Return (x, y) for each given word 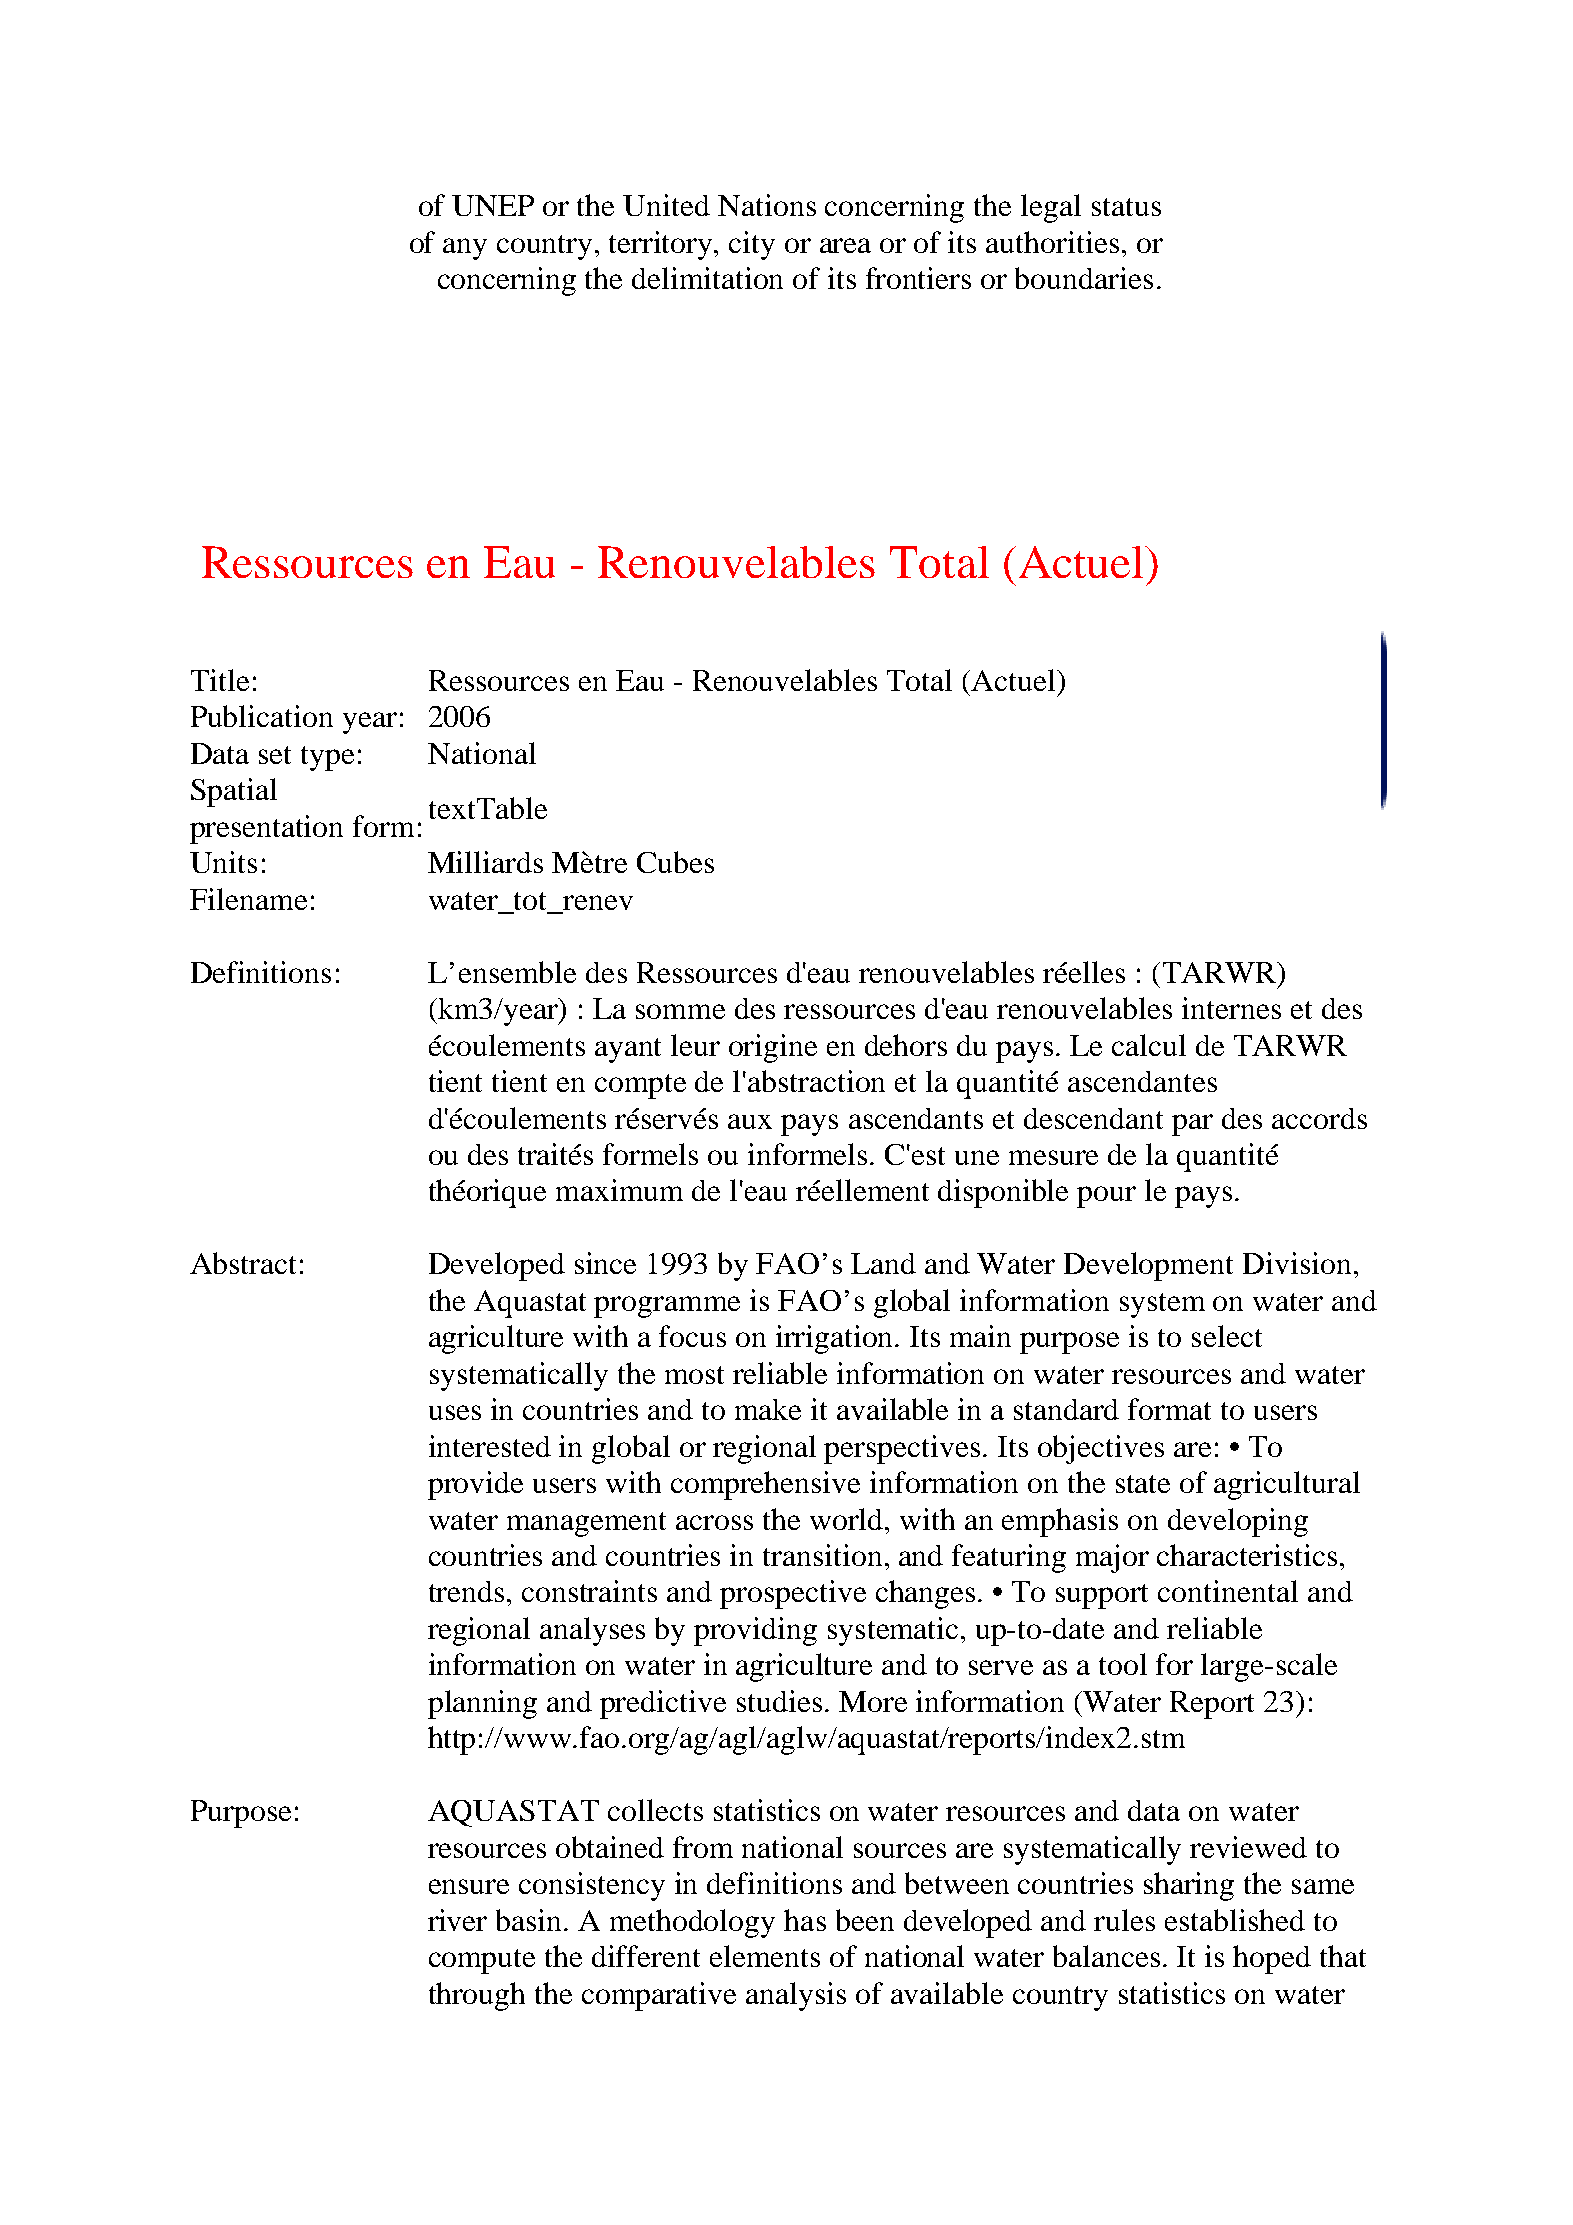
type (327, 758)
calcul (1149, 1045)
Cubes (675, 862)
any (465, 249)
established (1235, 1920)
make (768, 1409)
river (457, 1920)
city (752, 245)
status (1126, 207)
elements (765, 1956)
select (1227, 1336)
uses (455, 1412)
